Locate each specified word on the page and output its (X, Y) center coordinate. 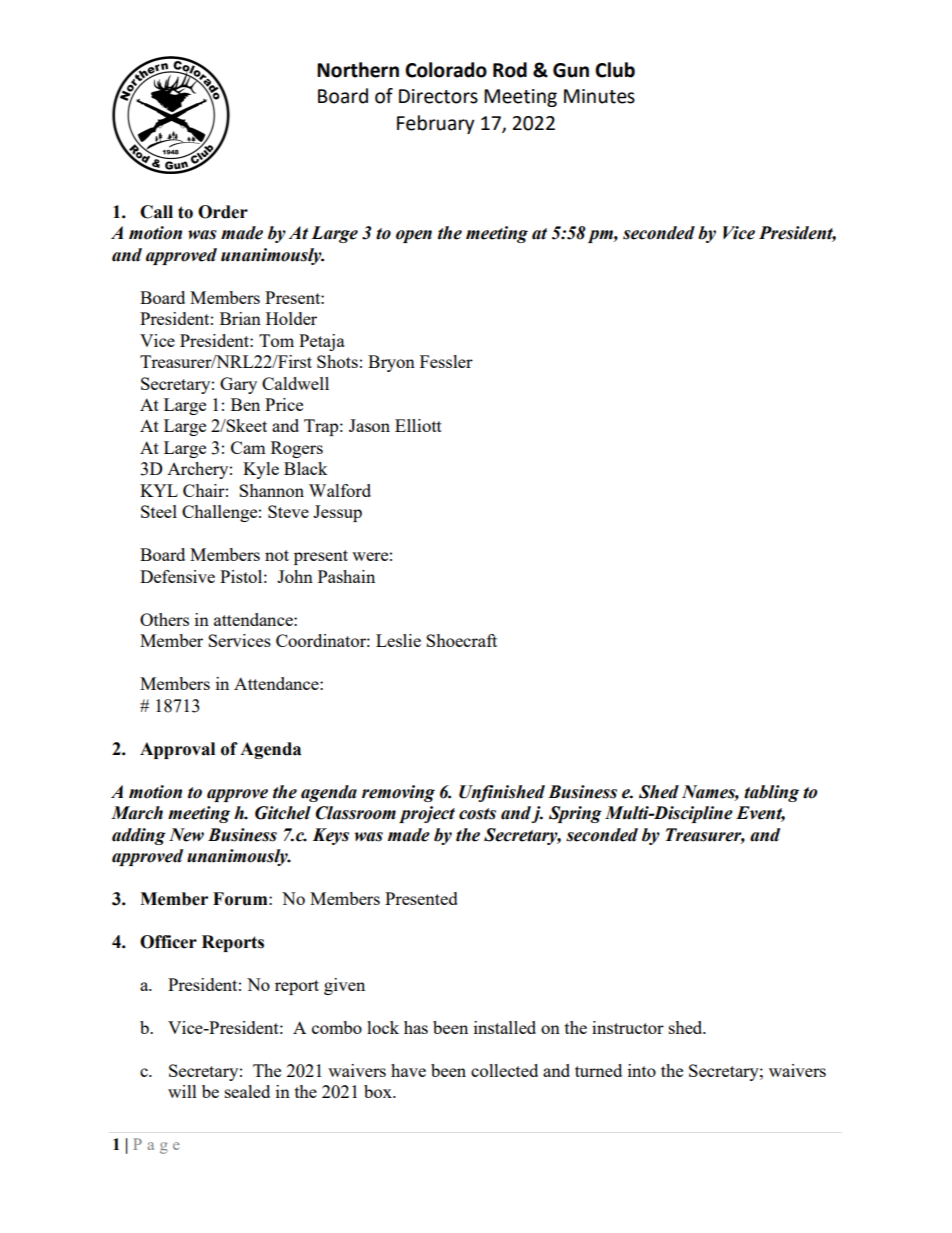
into (642, 1070)
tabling (771, 793)
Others (164, 619)
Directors (438, 96)
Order (223, 212)
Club (615, 70)
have (408, 1070)
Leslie (398, 640)
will (182, 1091)
